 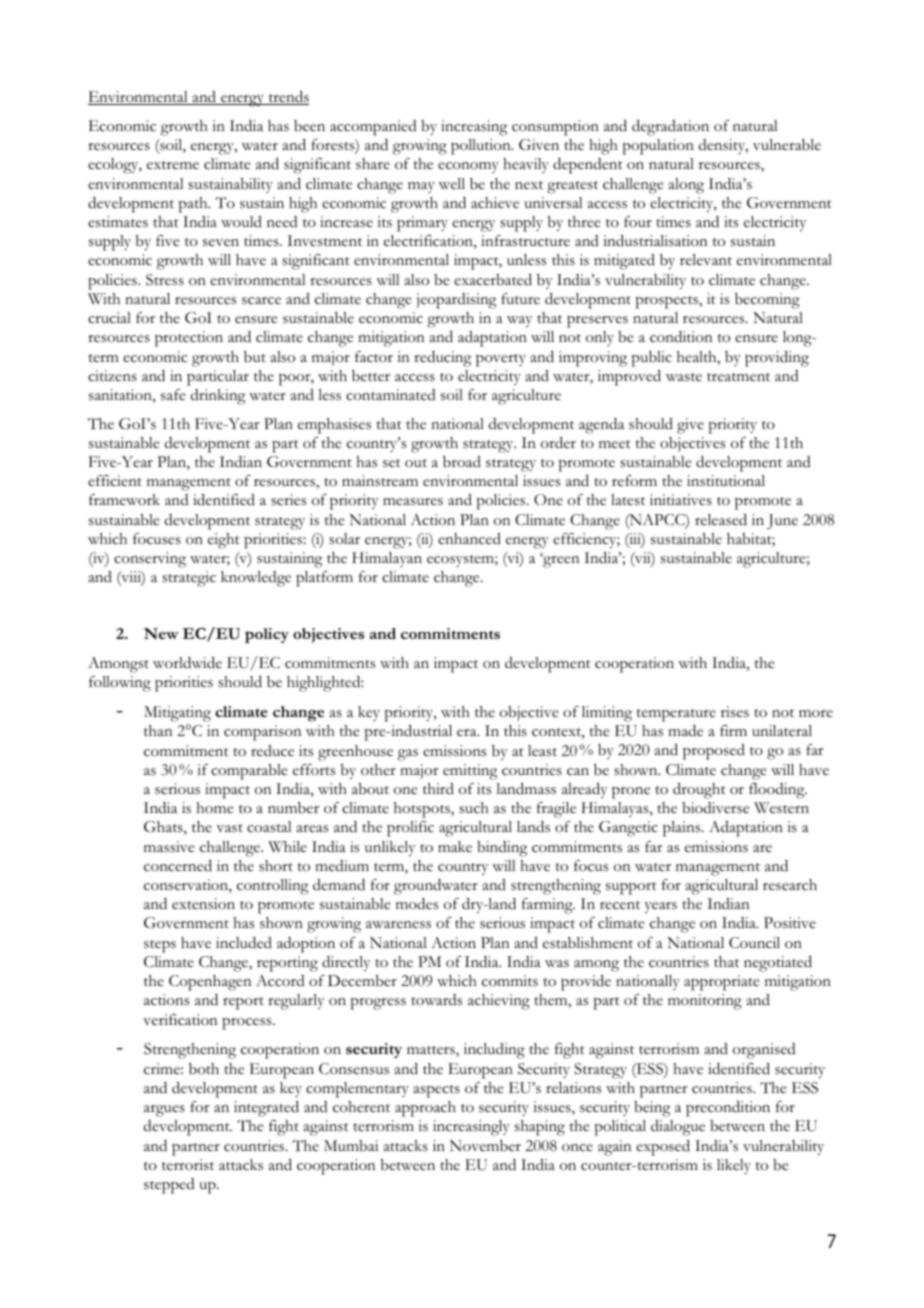 What do you see at coordinates (215, 808) in the screenshot?
I see `home` at bounding box center [215, 808].
